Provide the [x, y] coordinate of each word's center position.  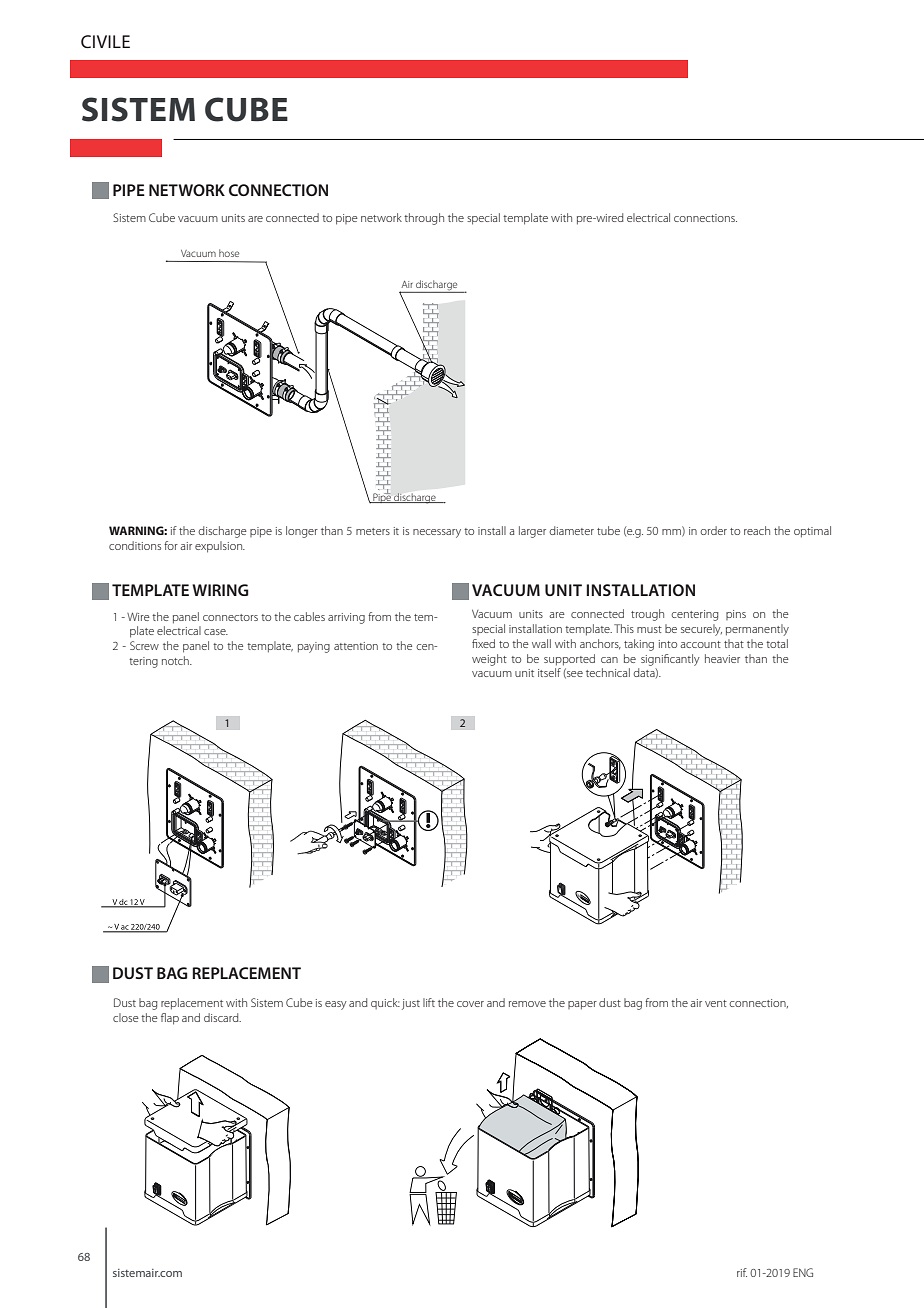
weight [489, 660]
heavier [722, 658]
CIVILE [105, 41]
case [216, 632]
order [713, 530]
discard [222, 1017]
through [424, 219]
